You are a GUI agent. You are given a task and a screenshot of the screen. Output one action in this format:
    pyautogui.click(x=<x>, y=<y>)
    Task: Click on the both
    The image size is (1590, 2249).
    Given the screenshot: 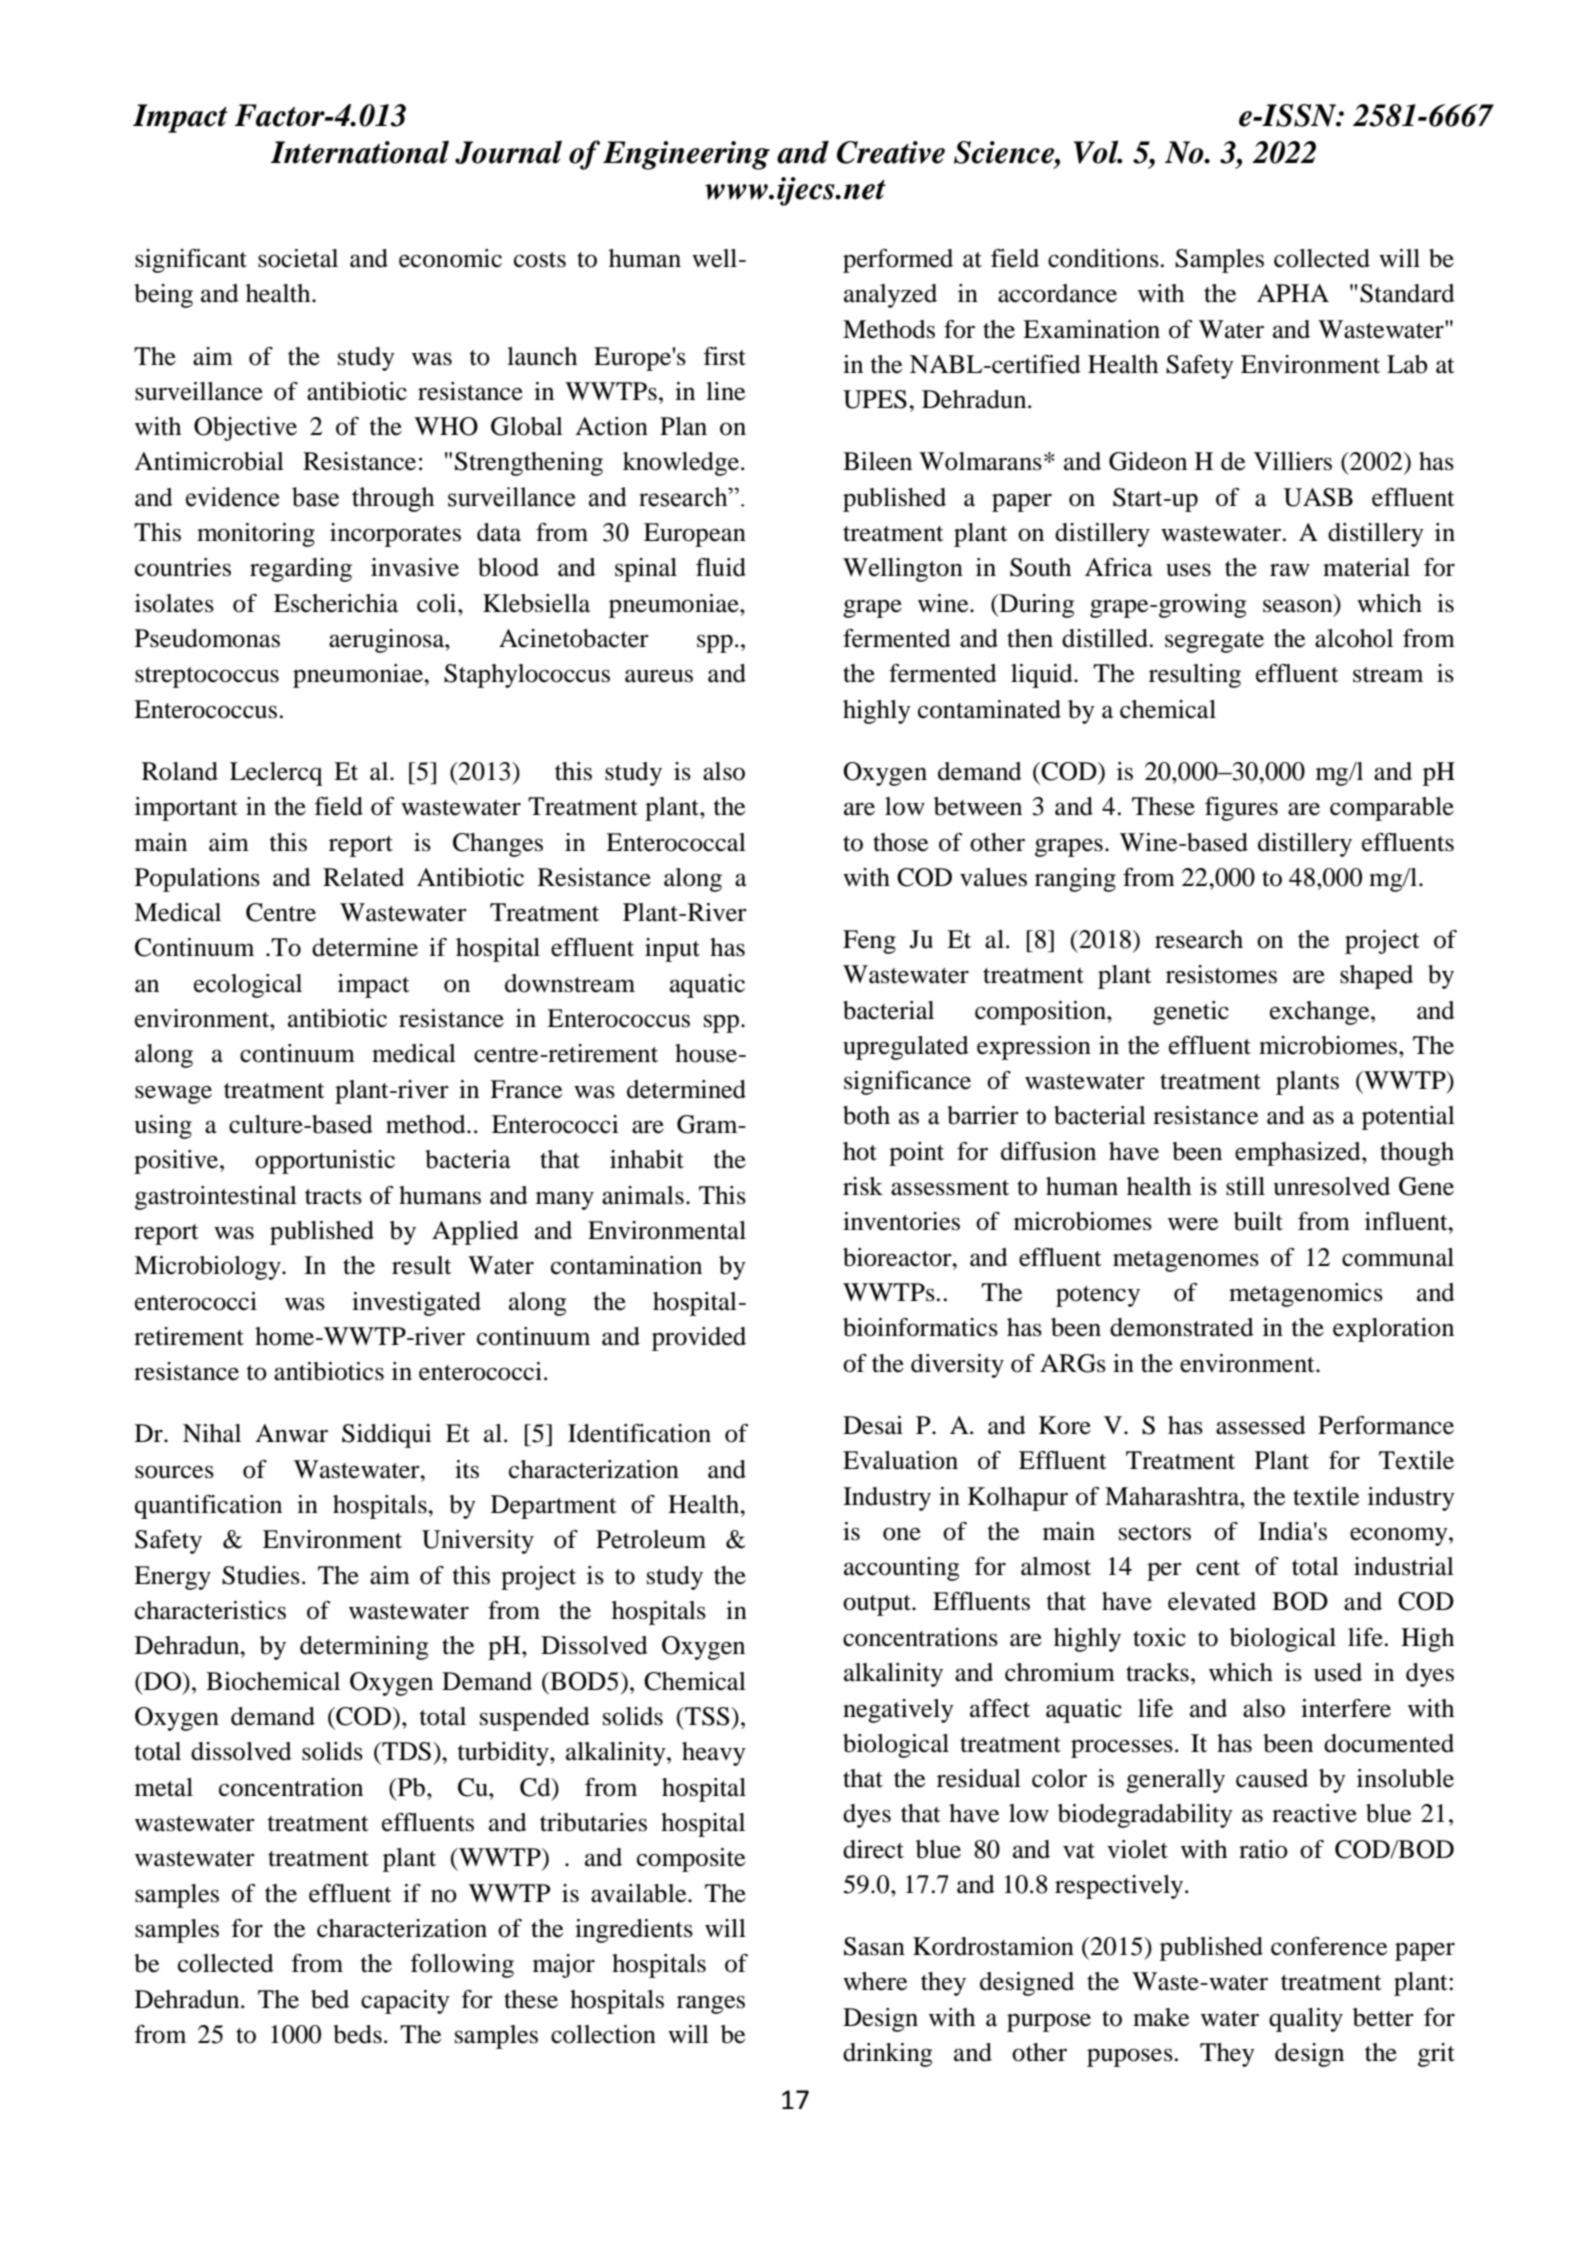 What is the action you would take?
    pyautogui.click(x=866, y=1115)
